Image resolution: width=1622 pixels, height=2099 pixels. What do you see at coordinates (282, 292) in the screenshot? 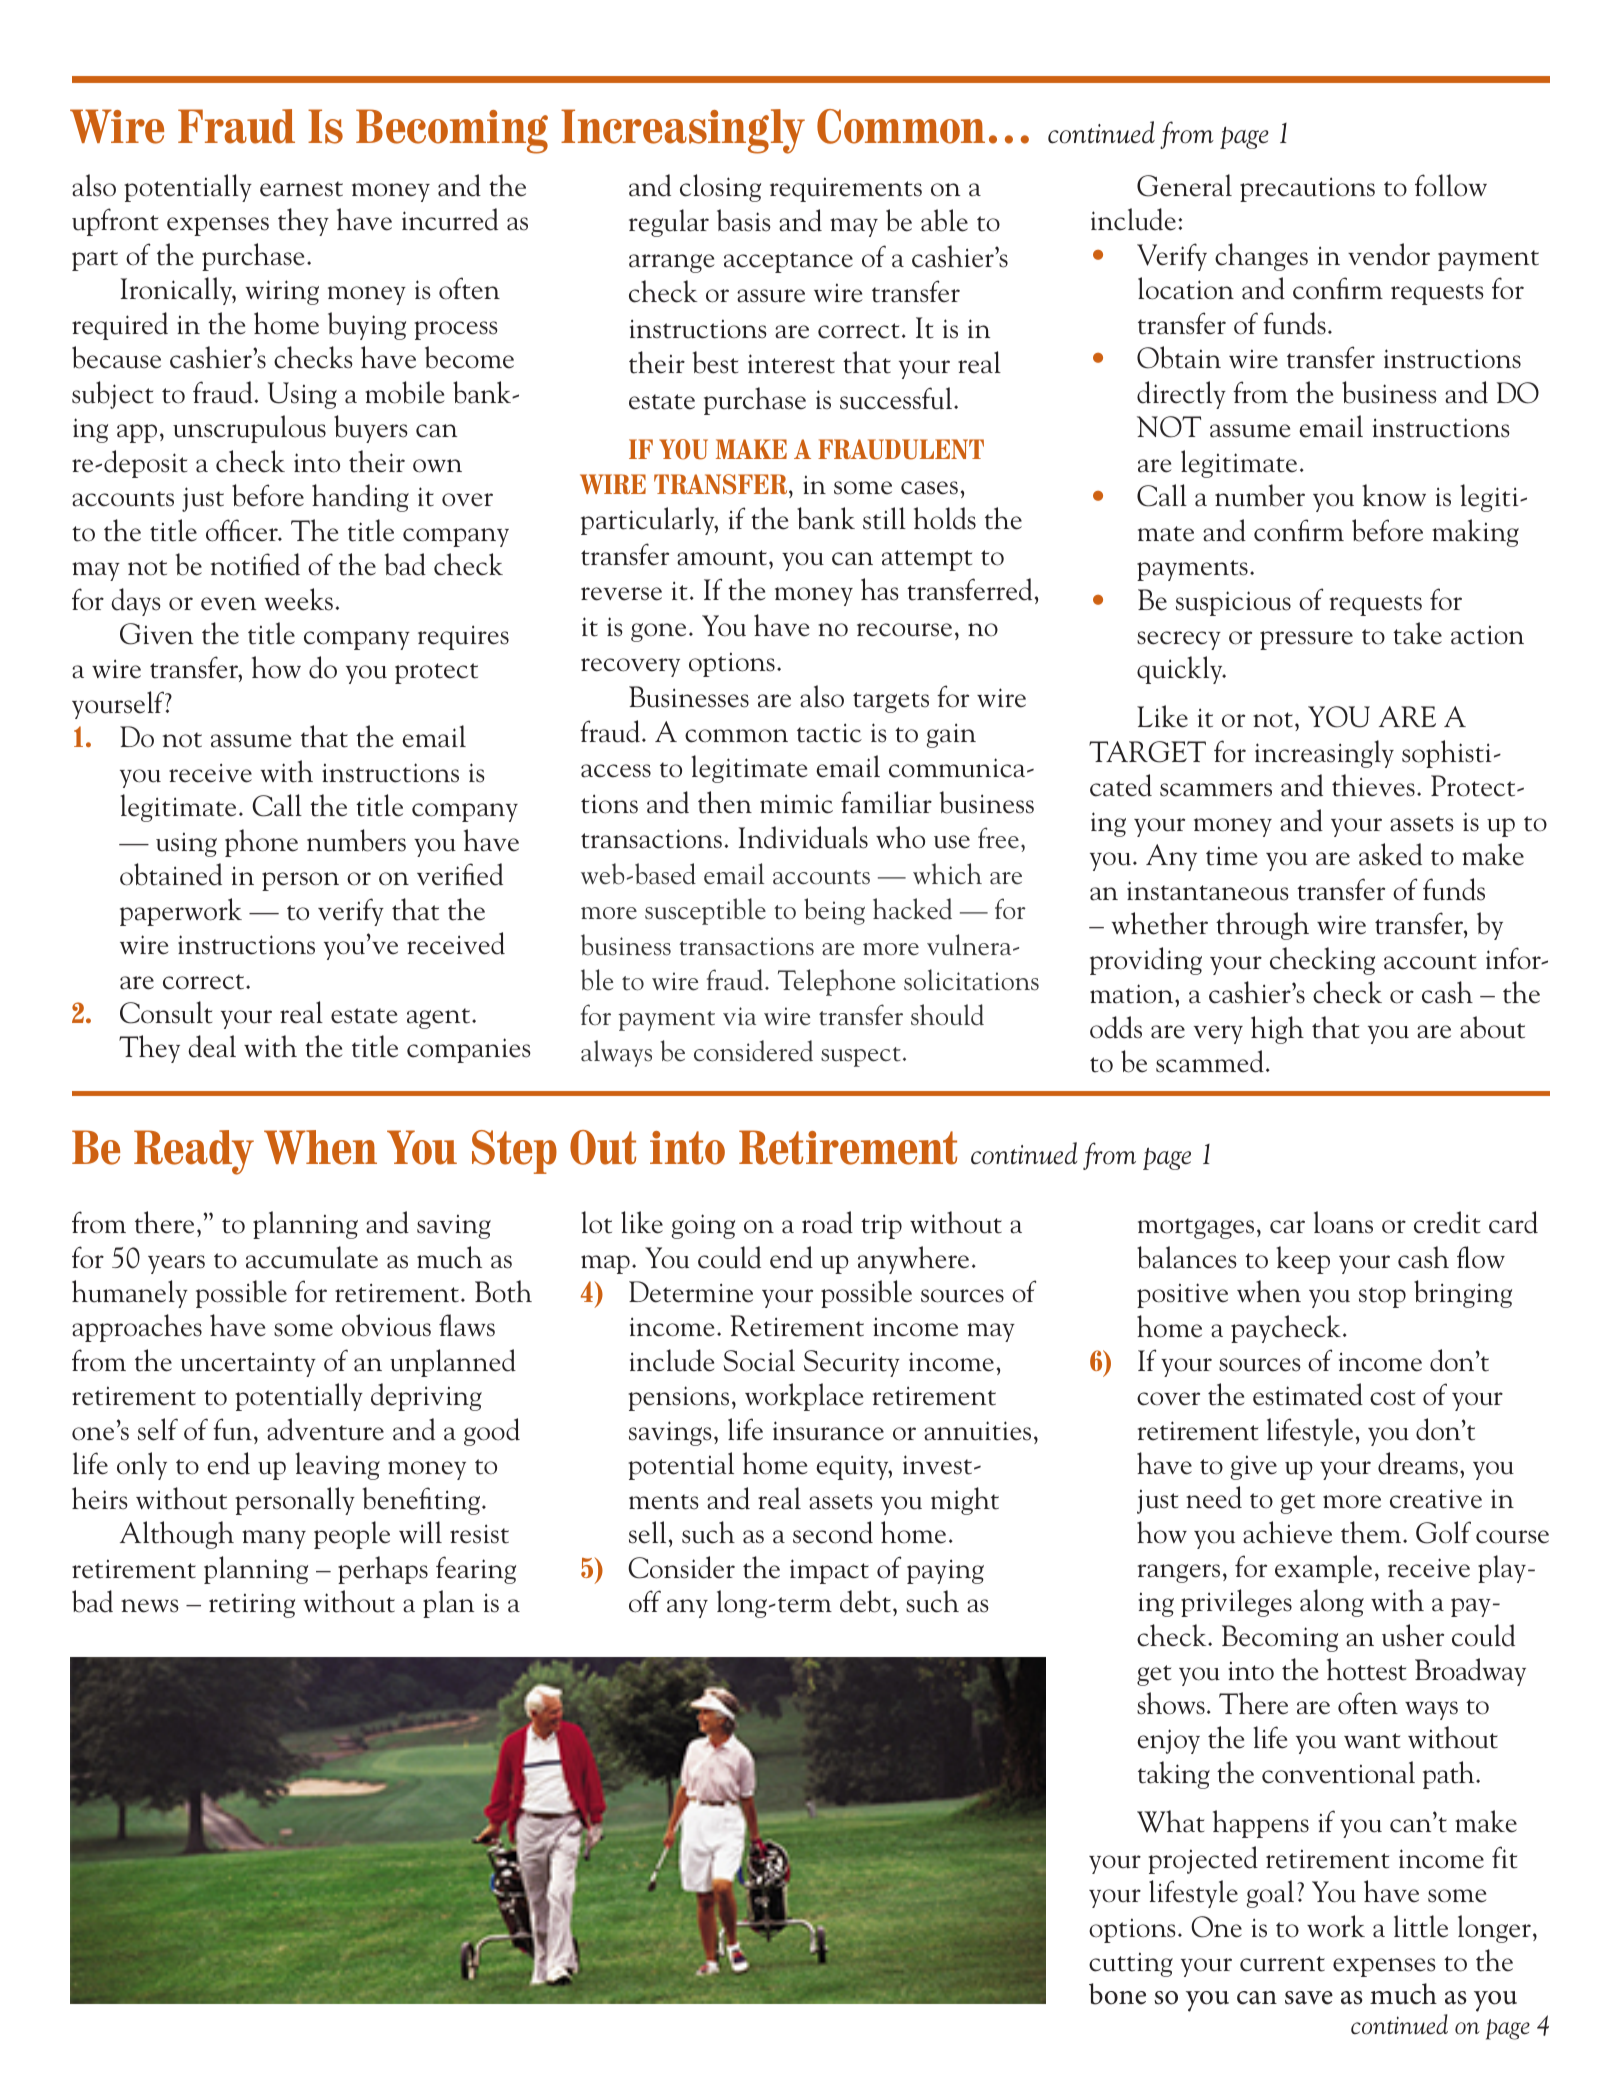
I see `wiring` at bounding box center [282, 292].
